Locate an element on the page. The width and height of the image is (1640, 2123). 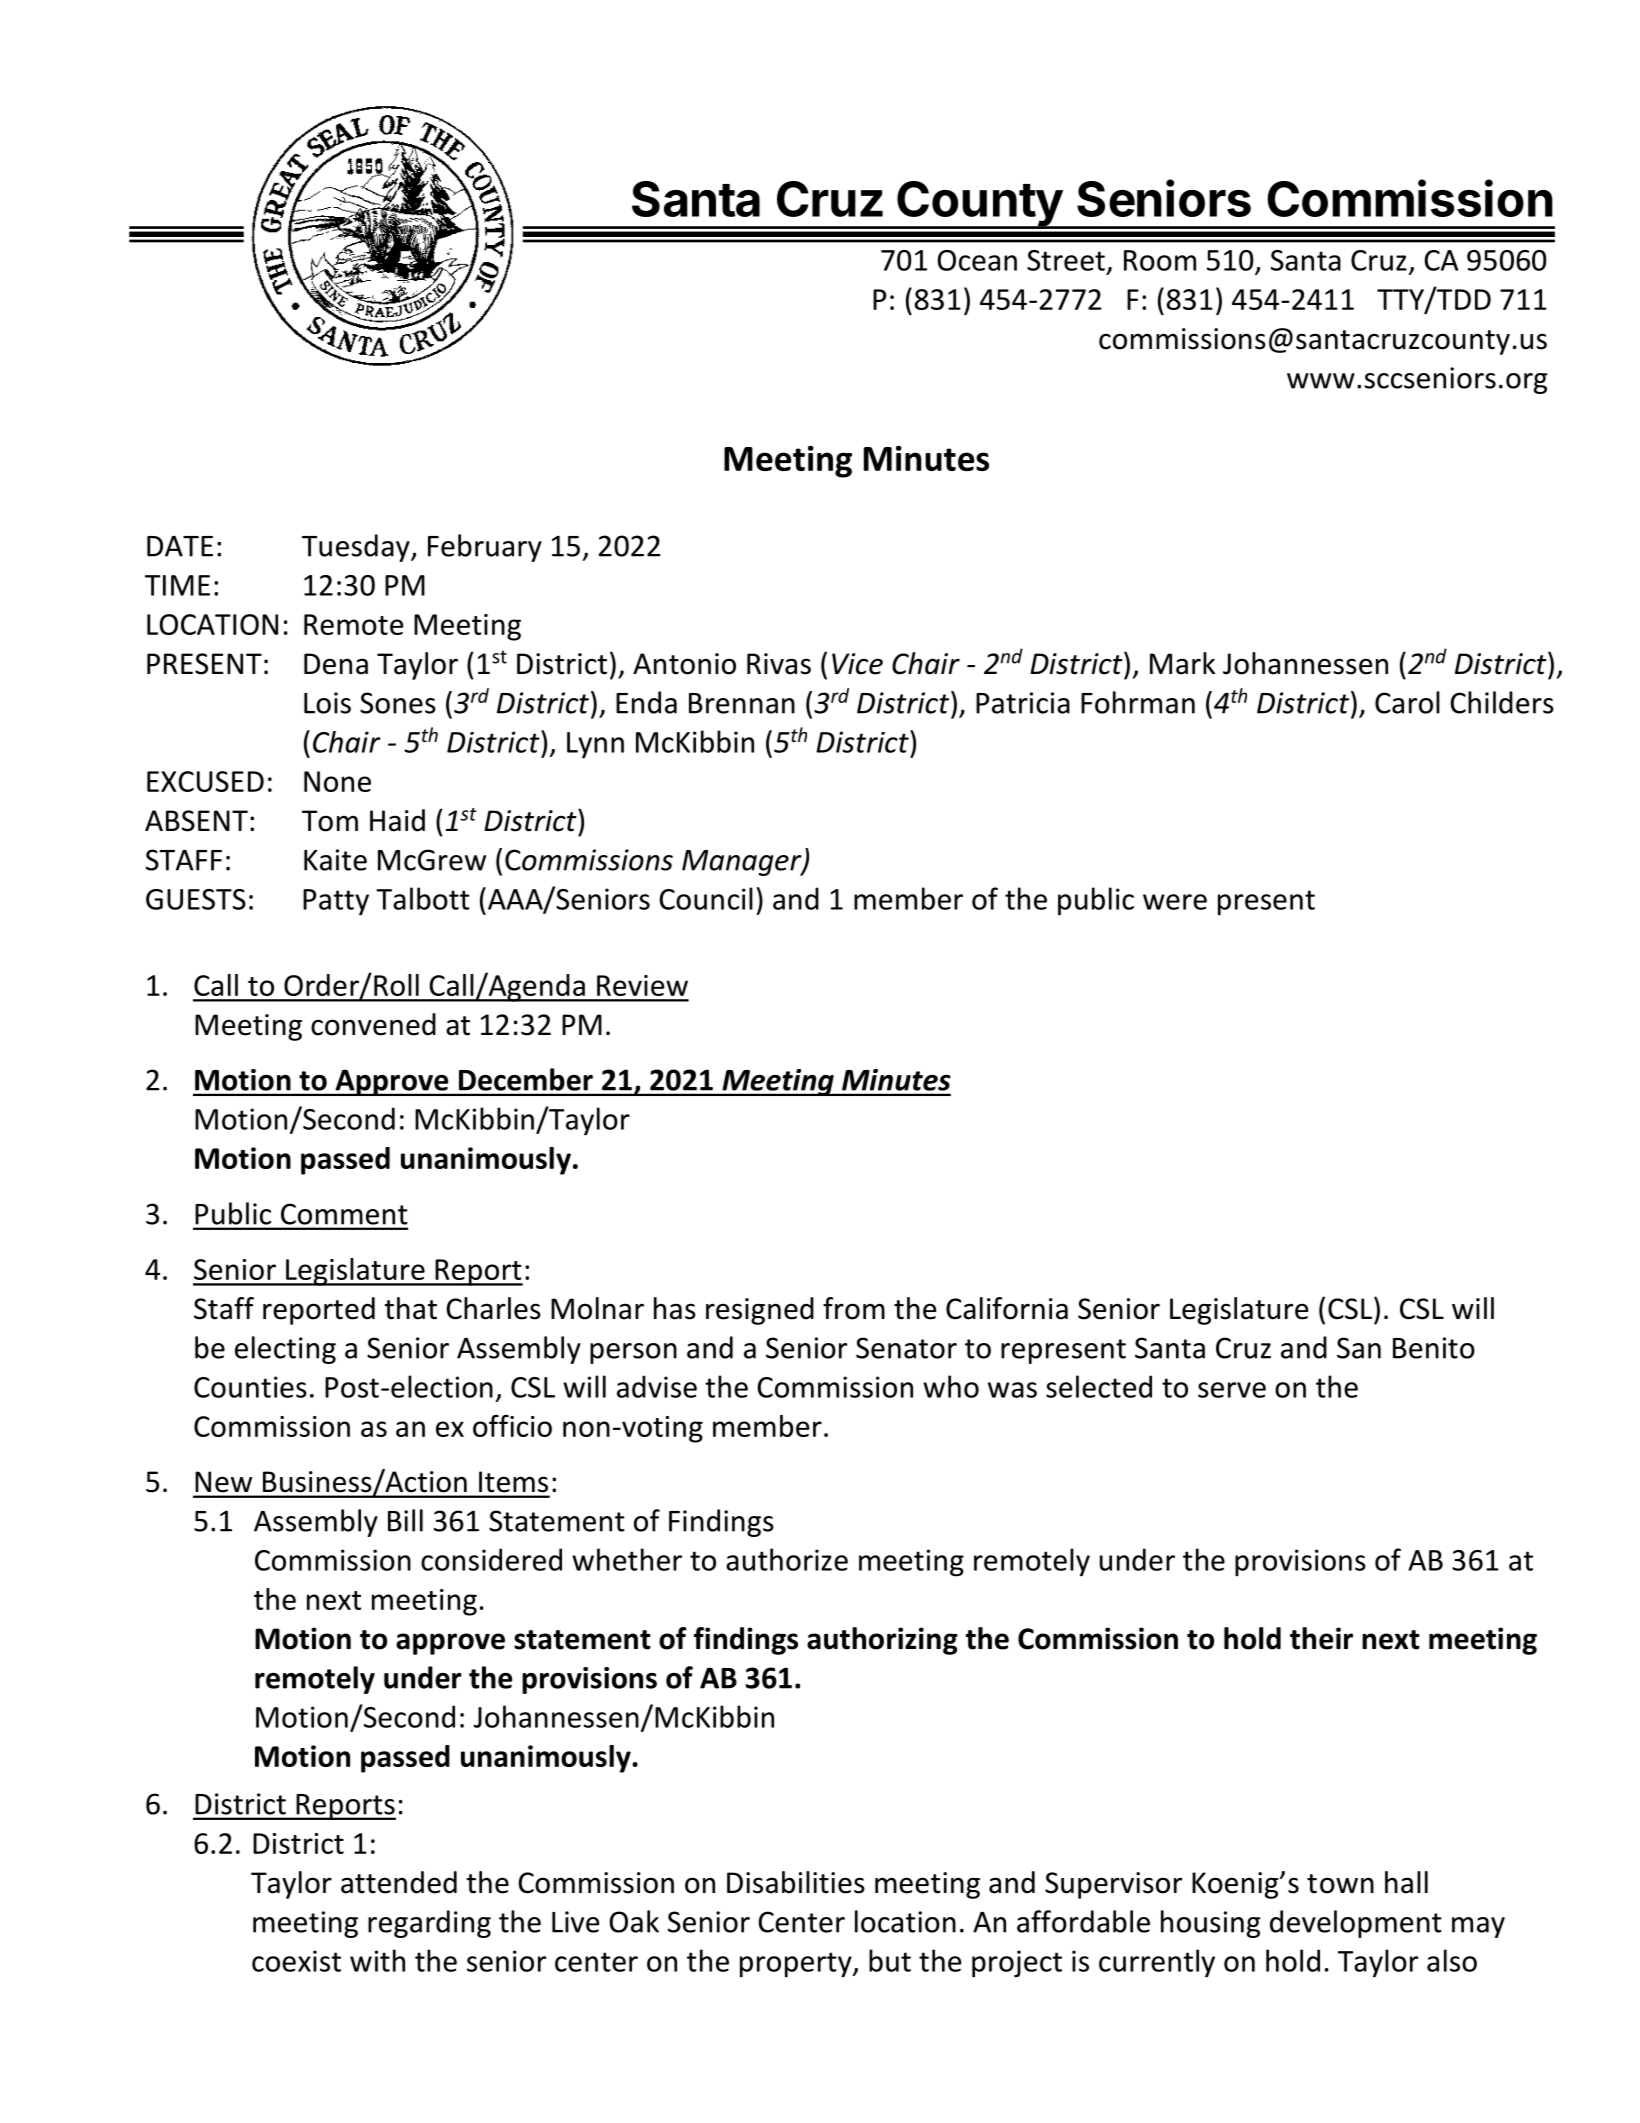
Lois is located at coordinates (327, 703).
